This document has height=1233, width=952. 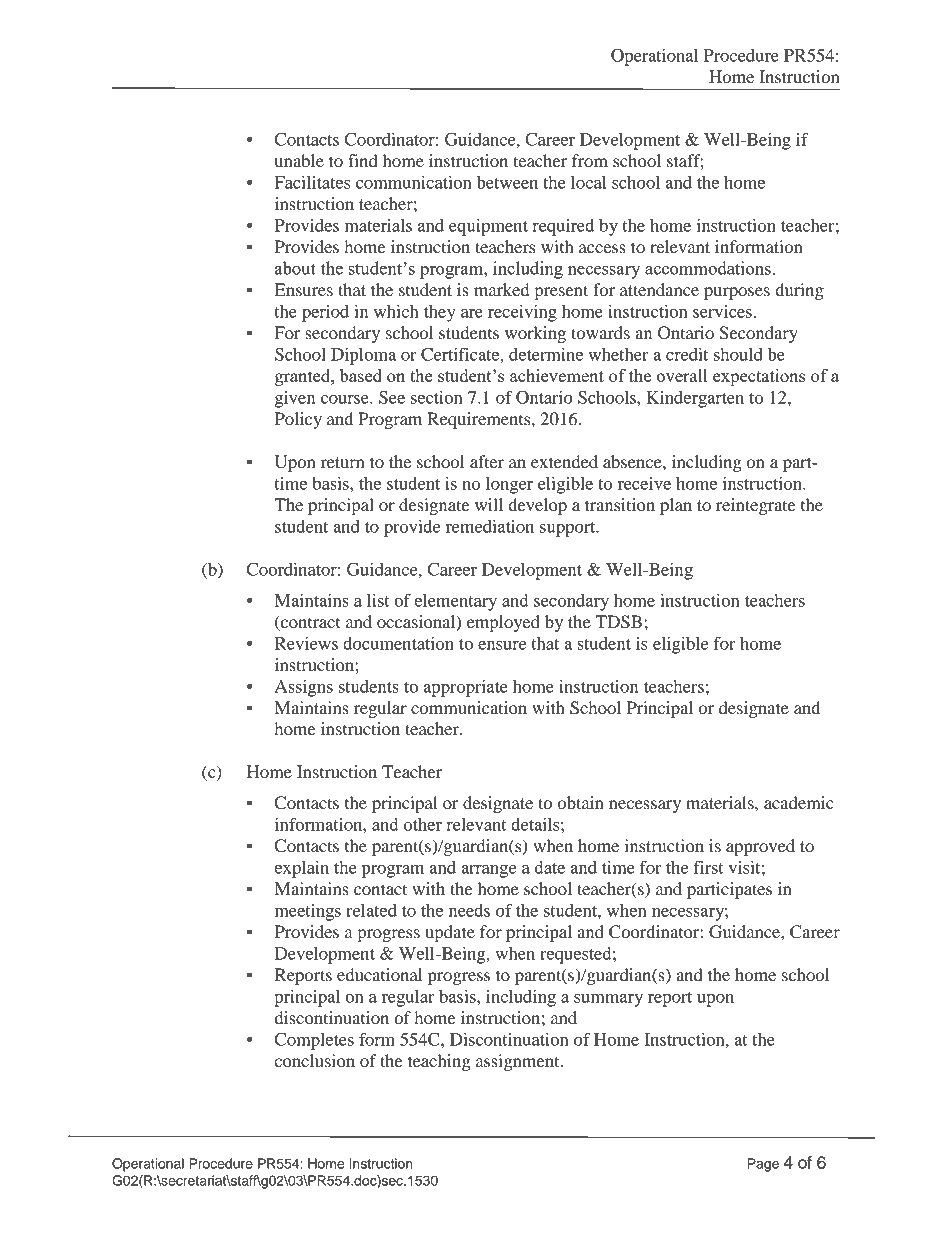 What do you see at coordinates (503, 623) in the document?
I see `employed` at bounding box center [503, 623].
